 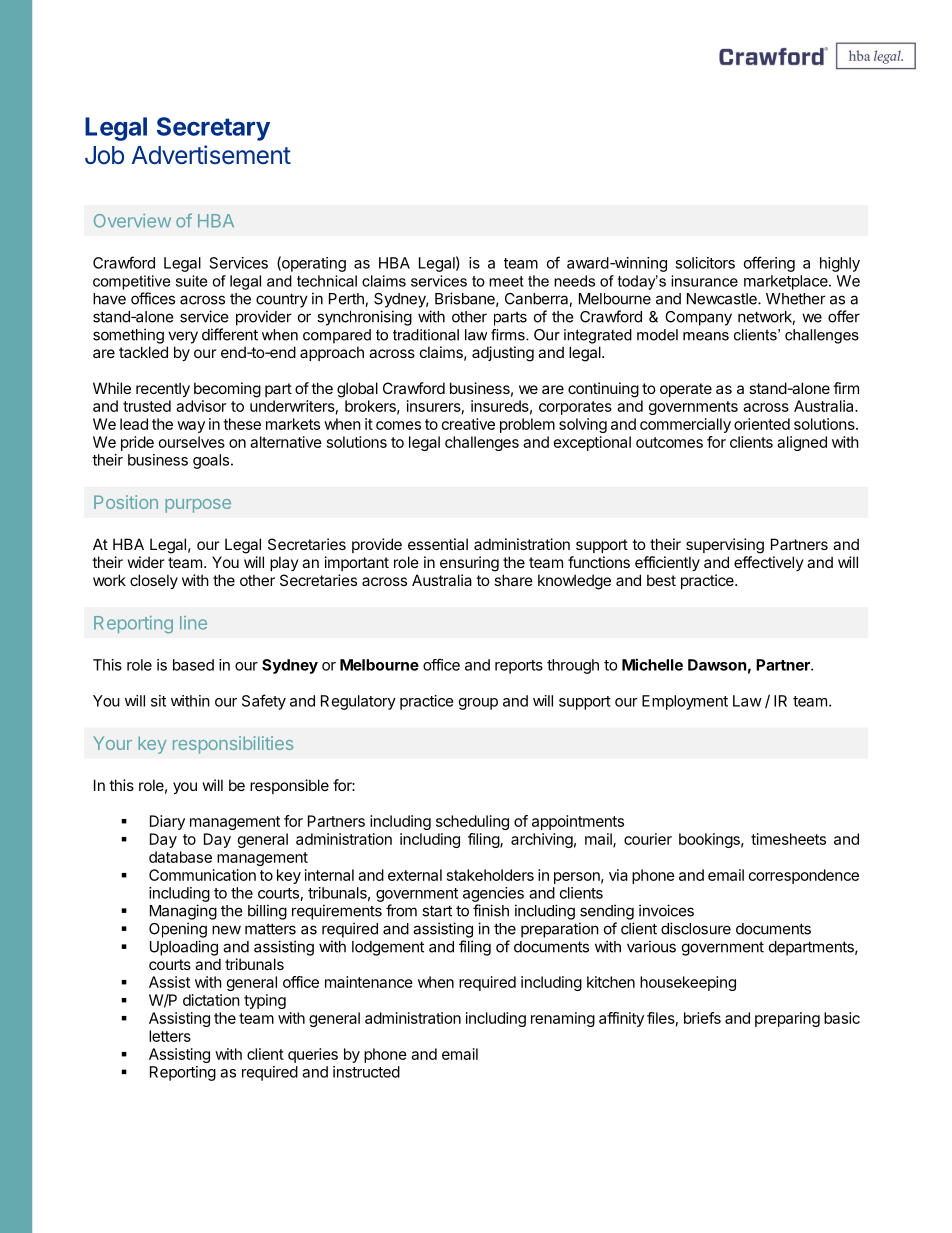 I want to click on operate, so click(x=686, y=390).
